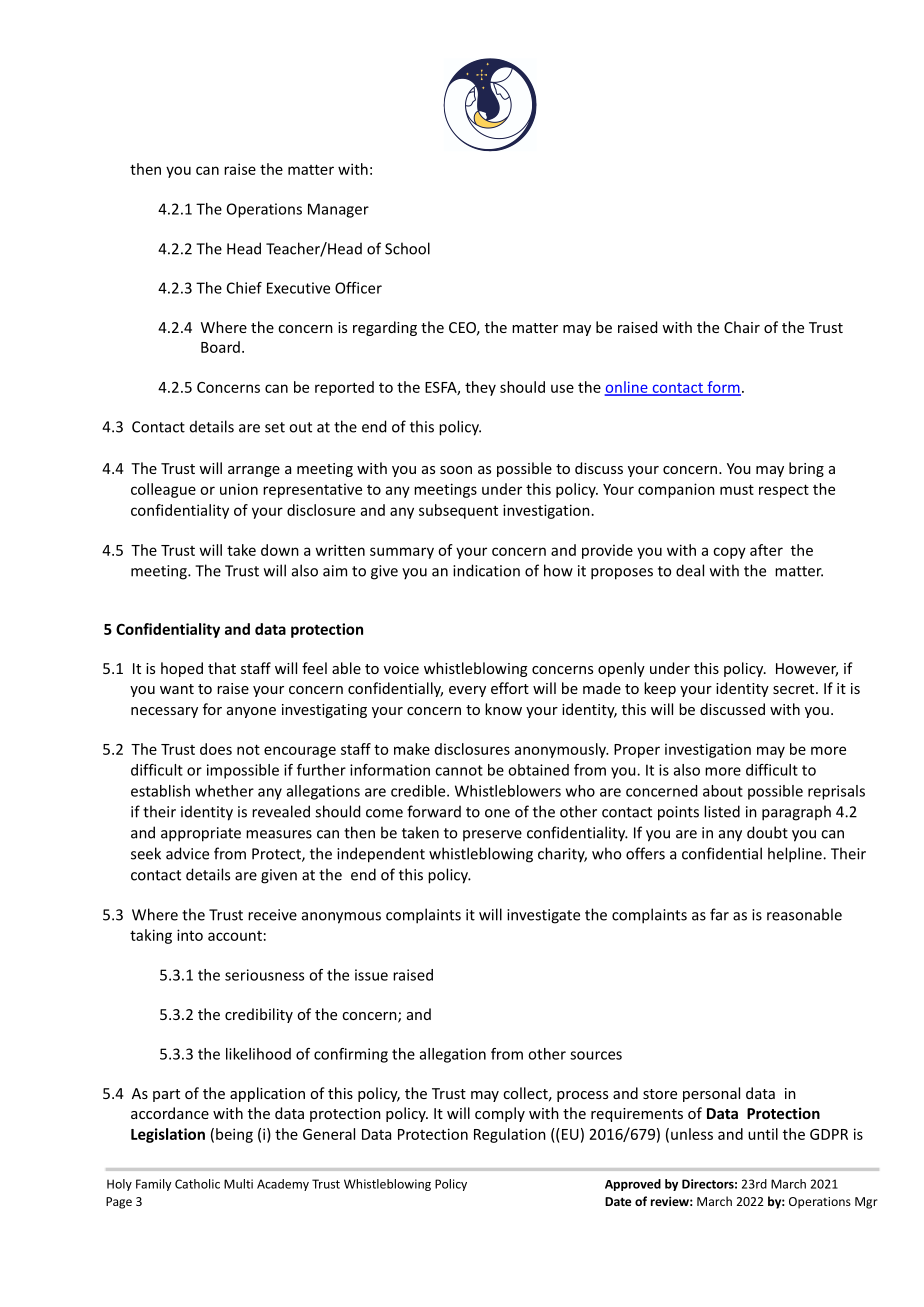 Image resolution: width=924 pixels, height=1307 pixels. I want to click on want, so click(177, 689).
